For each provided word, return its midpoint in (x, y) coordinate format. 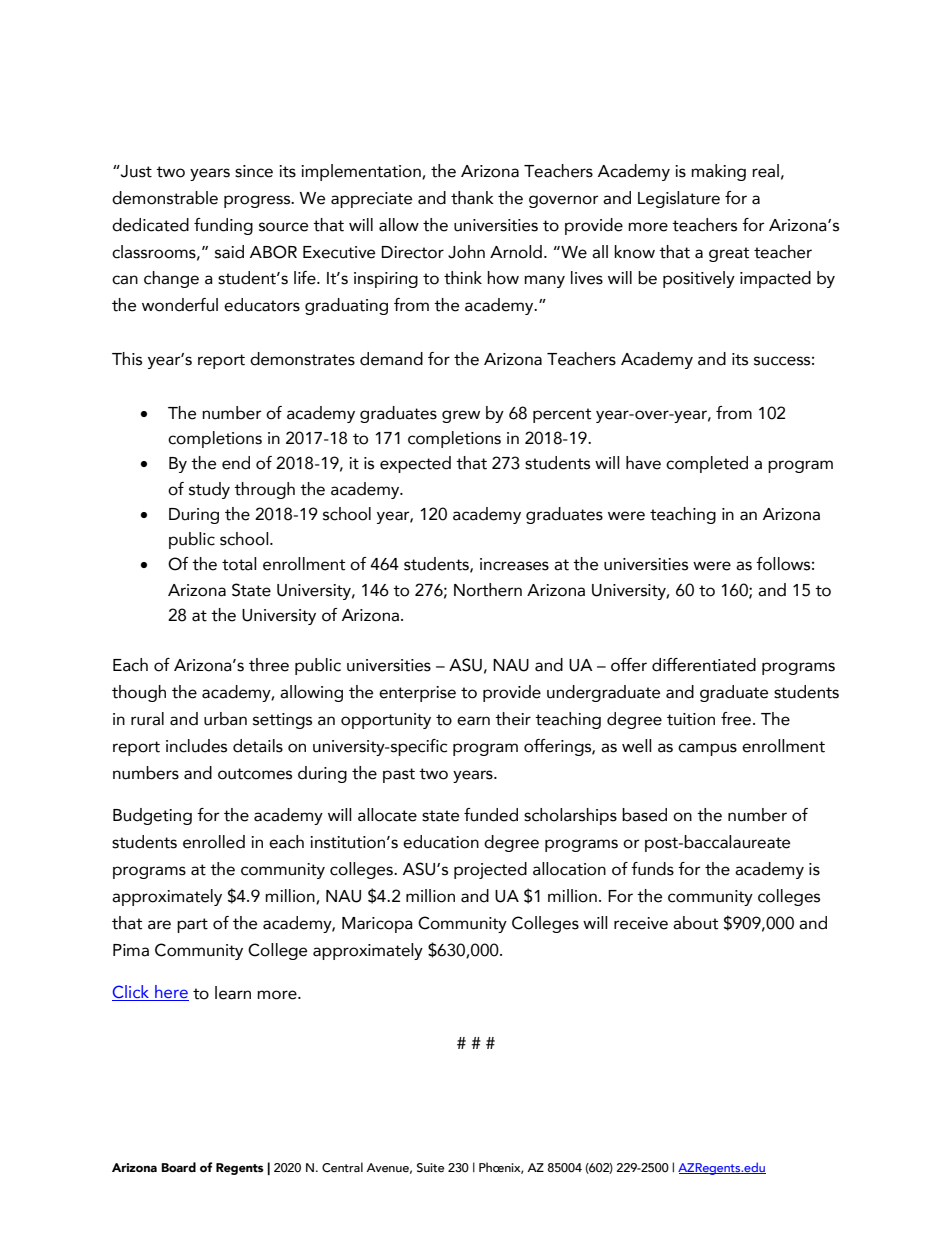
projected (490, 870)
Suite (430, 1167)
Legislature (679, 199)
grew (461, 416)
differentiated (704, 665)
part (192, 925)
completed (707, 464)
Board (178, 1167)
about (695, 923)
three (269, 665)
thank (472, 198)
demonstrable (165, 198)
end (236, 463)
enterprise (417, 694)
